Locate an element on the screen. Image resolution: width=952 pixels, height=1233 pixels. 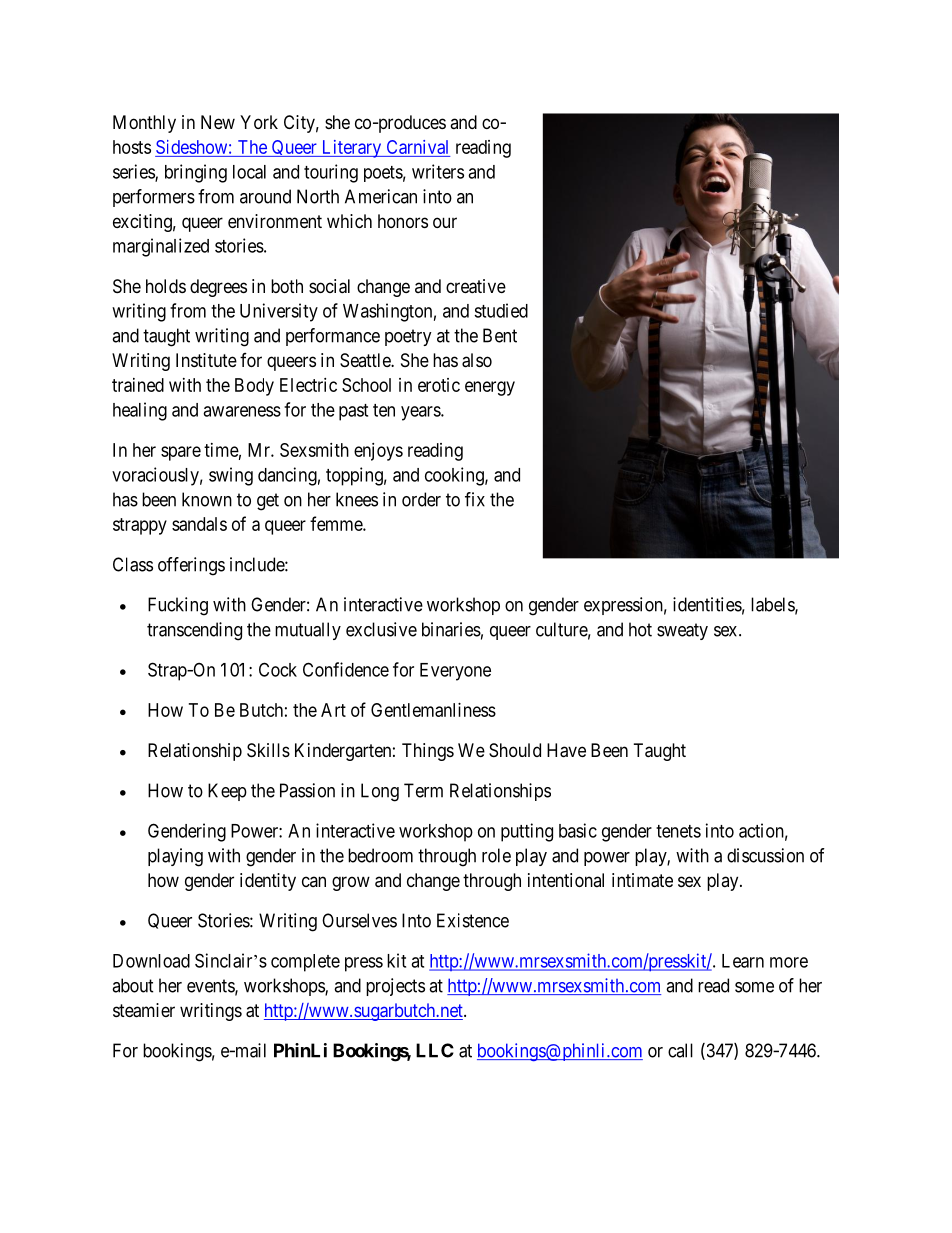
Things is located at coordinates (428, 752).
